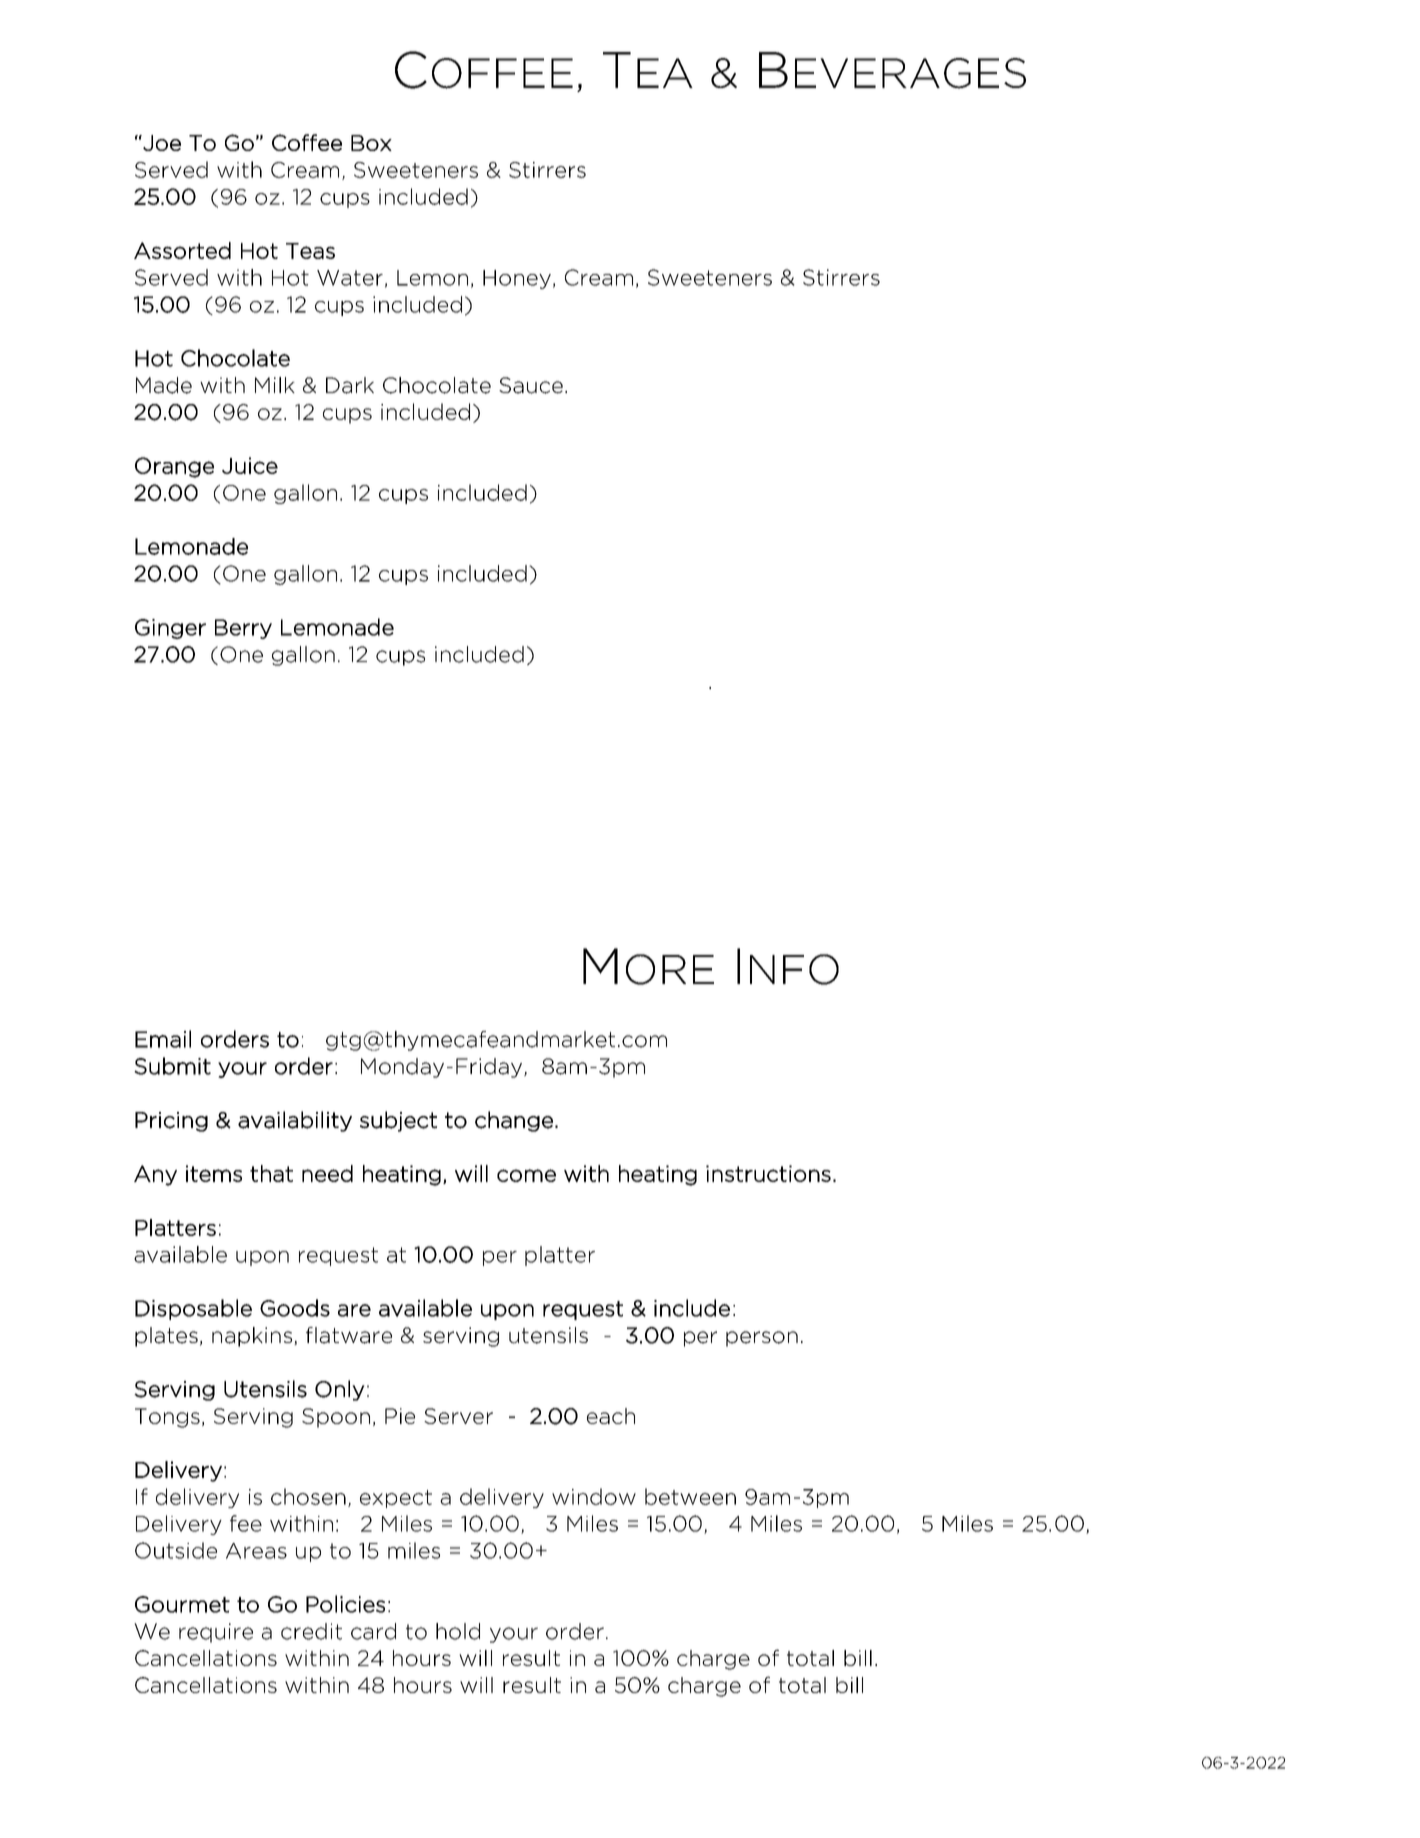 The image size is (1420, 1838). I want to click on Water, so click(350, 278).
